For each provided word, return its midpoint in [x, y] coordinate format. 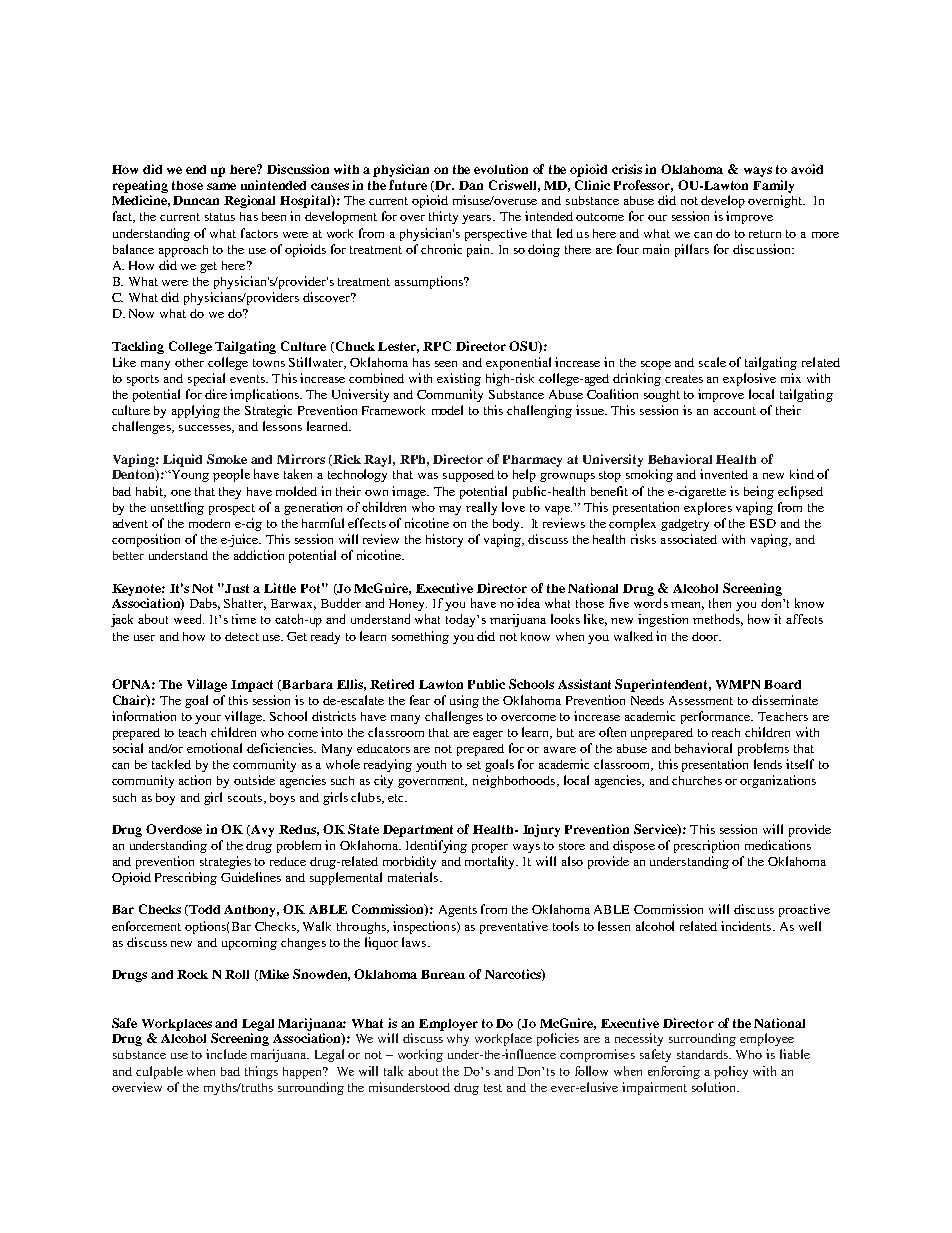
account [735, 411]
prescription [706, 846]
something [420, 637]
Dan [471, 185]
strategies [225, 862]
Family [773, 186]
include [226, 1054]
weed [189, 619]
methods [718, 620]
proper [490, 848]
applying [196, 411]
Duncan [196, 200]
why [458, 1040]
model [447, 410]
